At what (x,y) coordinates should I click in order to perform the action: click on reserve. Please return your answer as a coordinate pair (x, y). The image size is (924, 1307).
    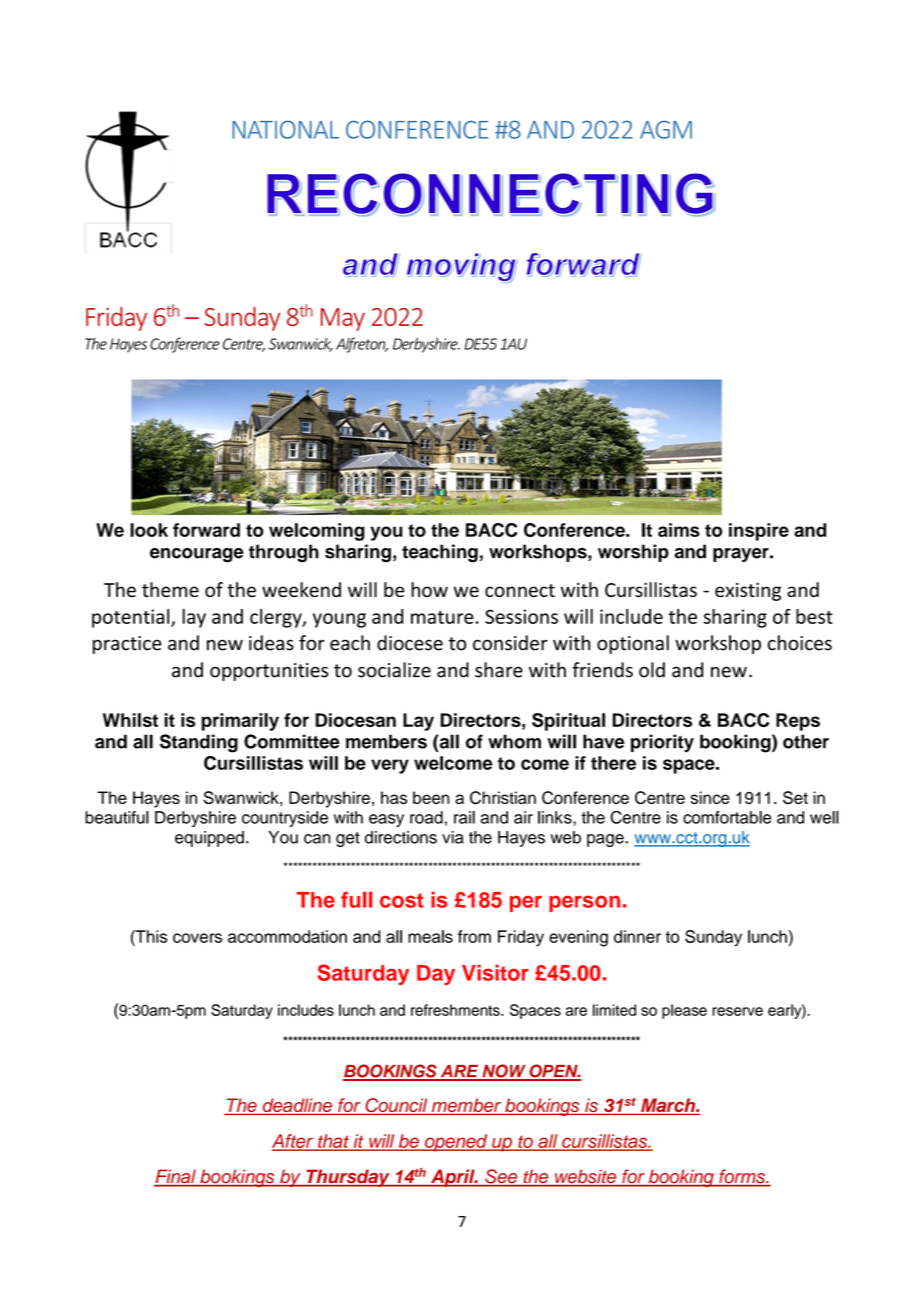
    Looking at the image, I should click on (737, 1011).
